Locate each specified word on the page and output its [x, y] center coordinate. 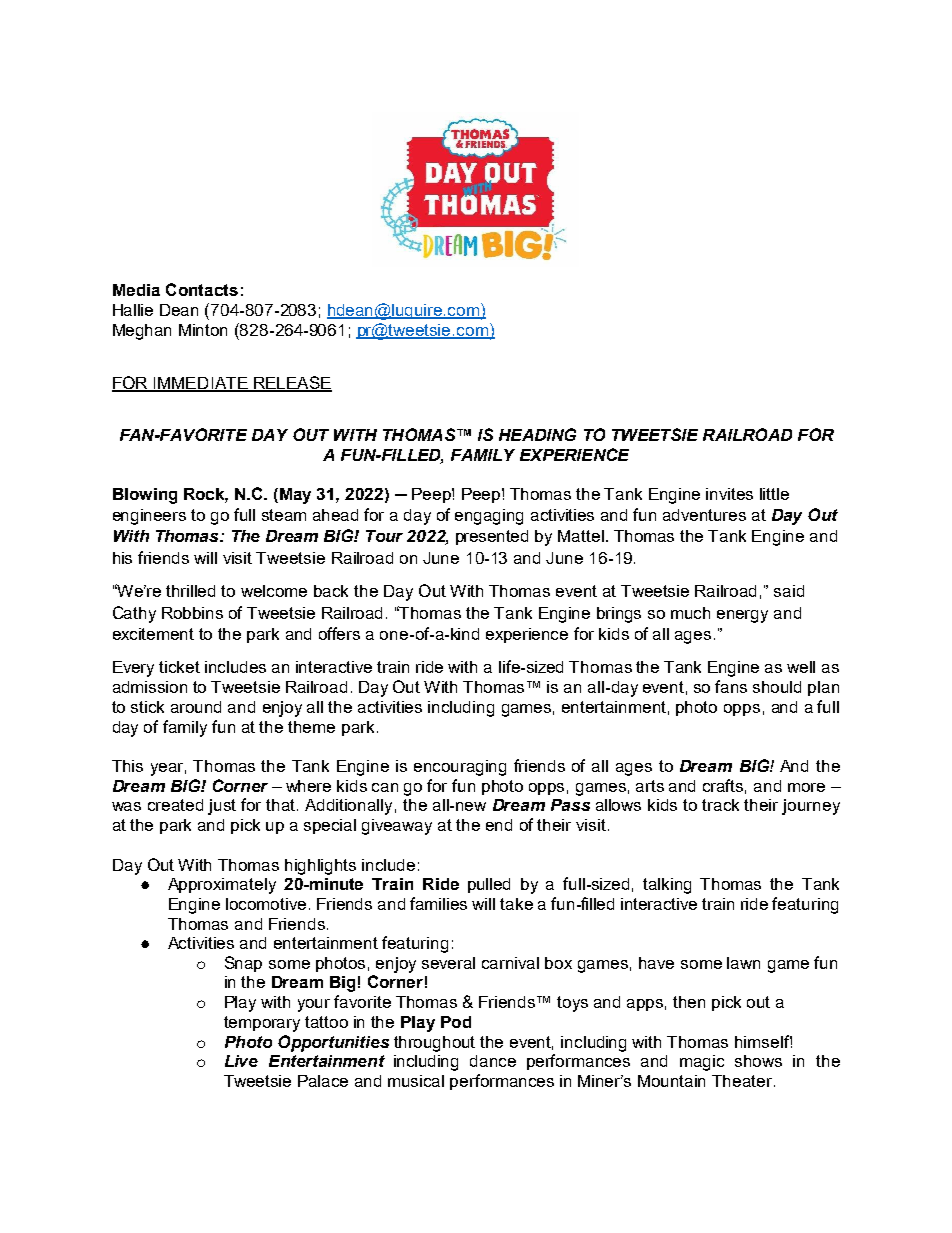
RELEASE [292, 384]
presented [492, 537]
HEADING [537, 434]
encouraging [460, 768]
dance [493, 1061]
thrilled [190, 591]
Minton [203, 330]
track [720, 805]
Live [241, 1061]
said [789, 591]
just [222, 807]
